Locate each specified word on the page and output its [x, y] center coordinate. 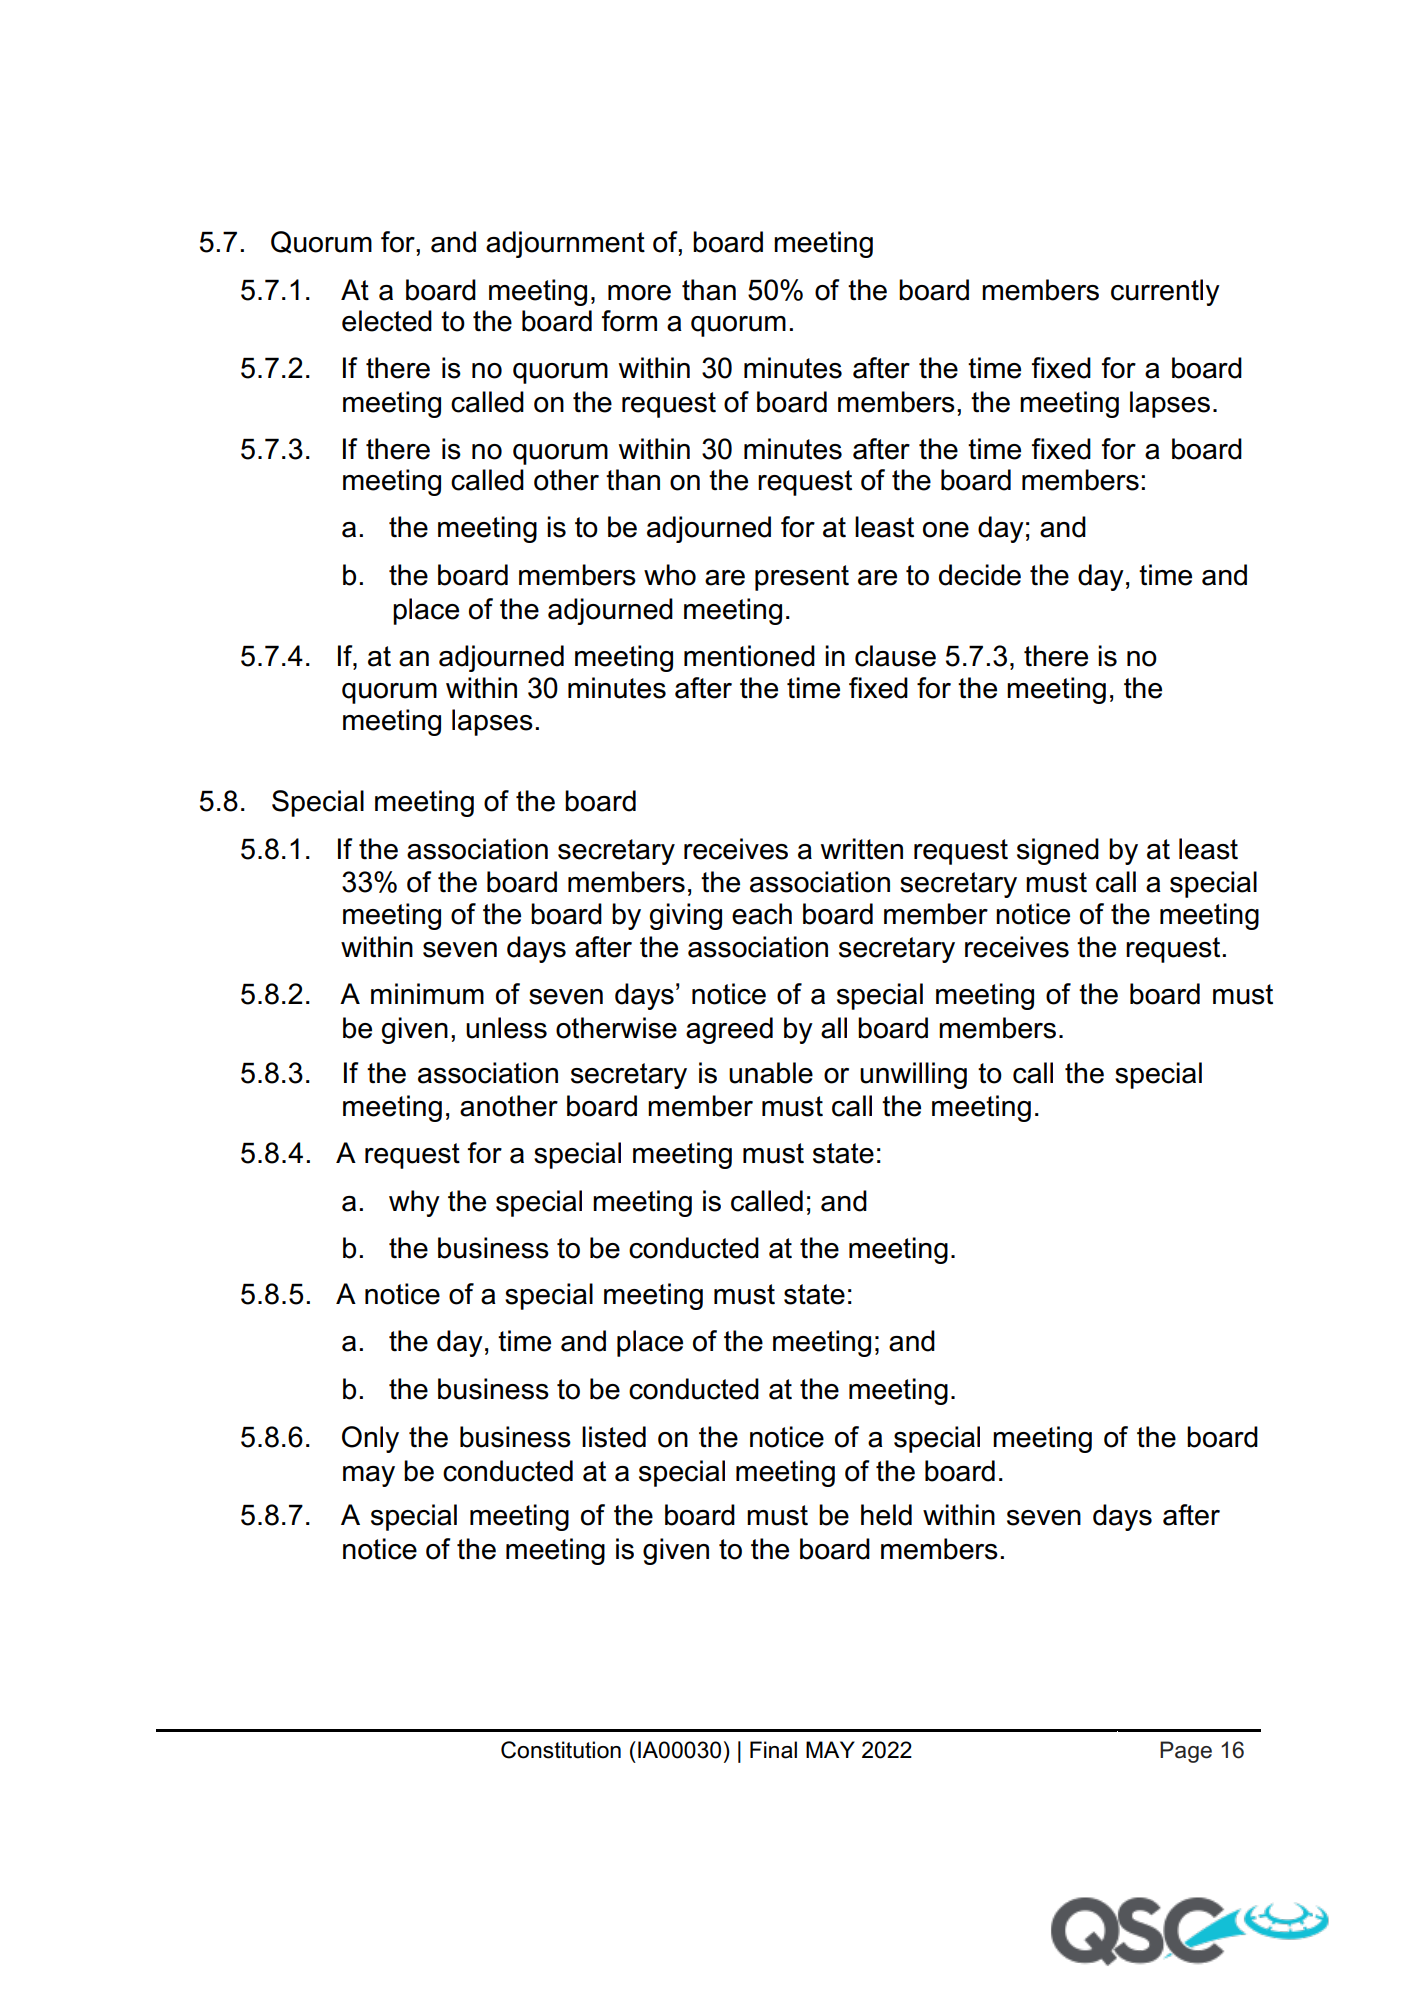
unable [771, 1073]
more [639, 293]
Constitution [561, 1750]
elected [387, 321]
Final [773, 1750]
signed [1058, 851]
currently [1165, 292]
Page [1186, 1752]
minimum [427, 994]
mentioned [749, 656]
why [414, 1203]
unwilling [913, 1075]
